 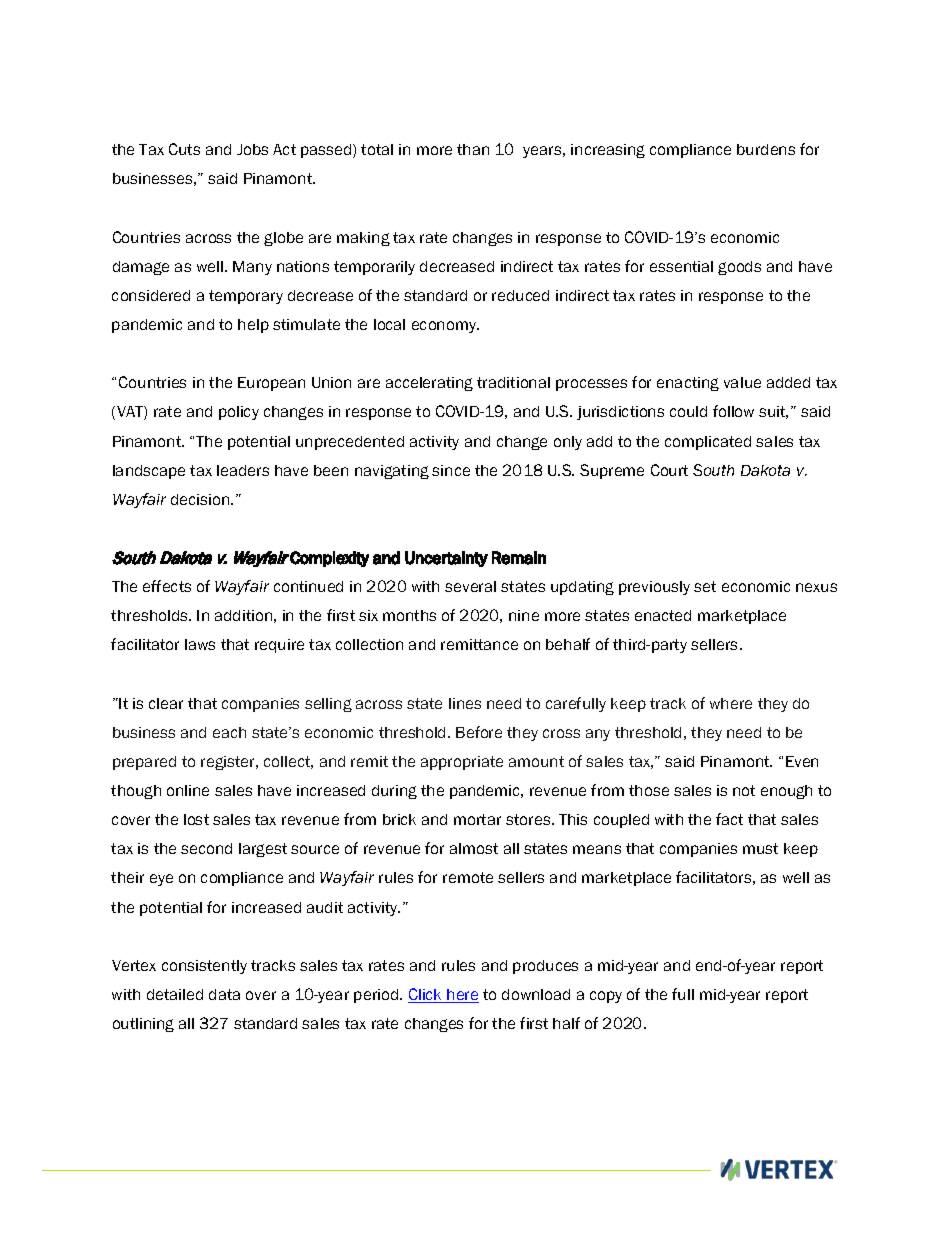 What do you see at coordinates (426, 995) in the document?
I see `Click` at bounding box center [426, 995].
